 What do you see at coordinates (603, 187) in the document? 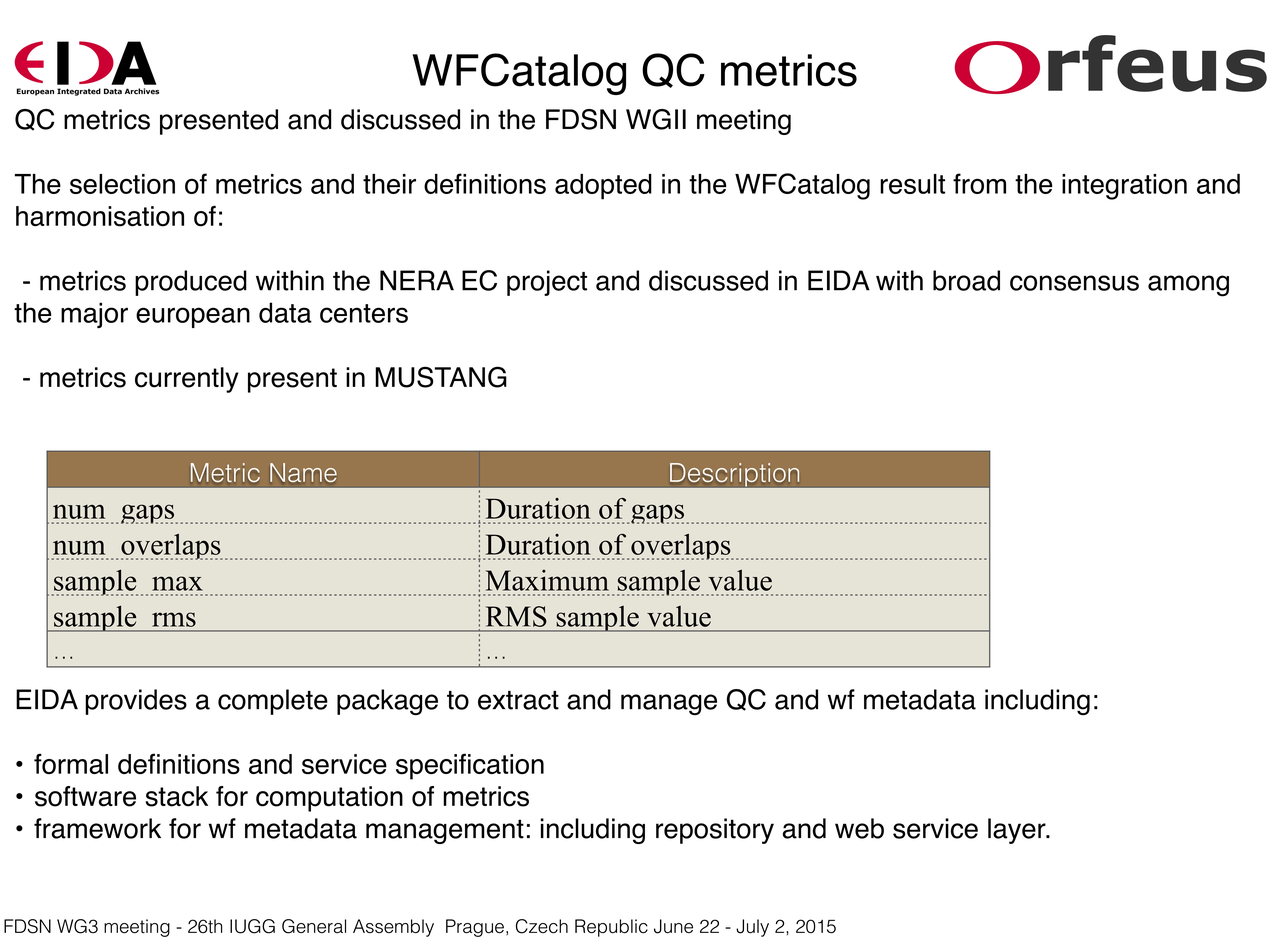
I see `adopted` at bounding box center [603, 187].
